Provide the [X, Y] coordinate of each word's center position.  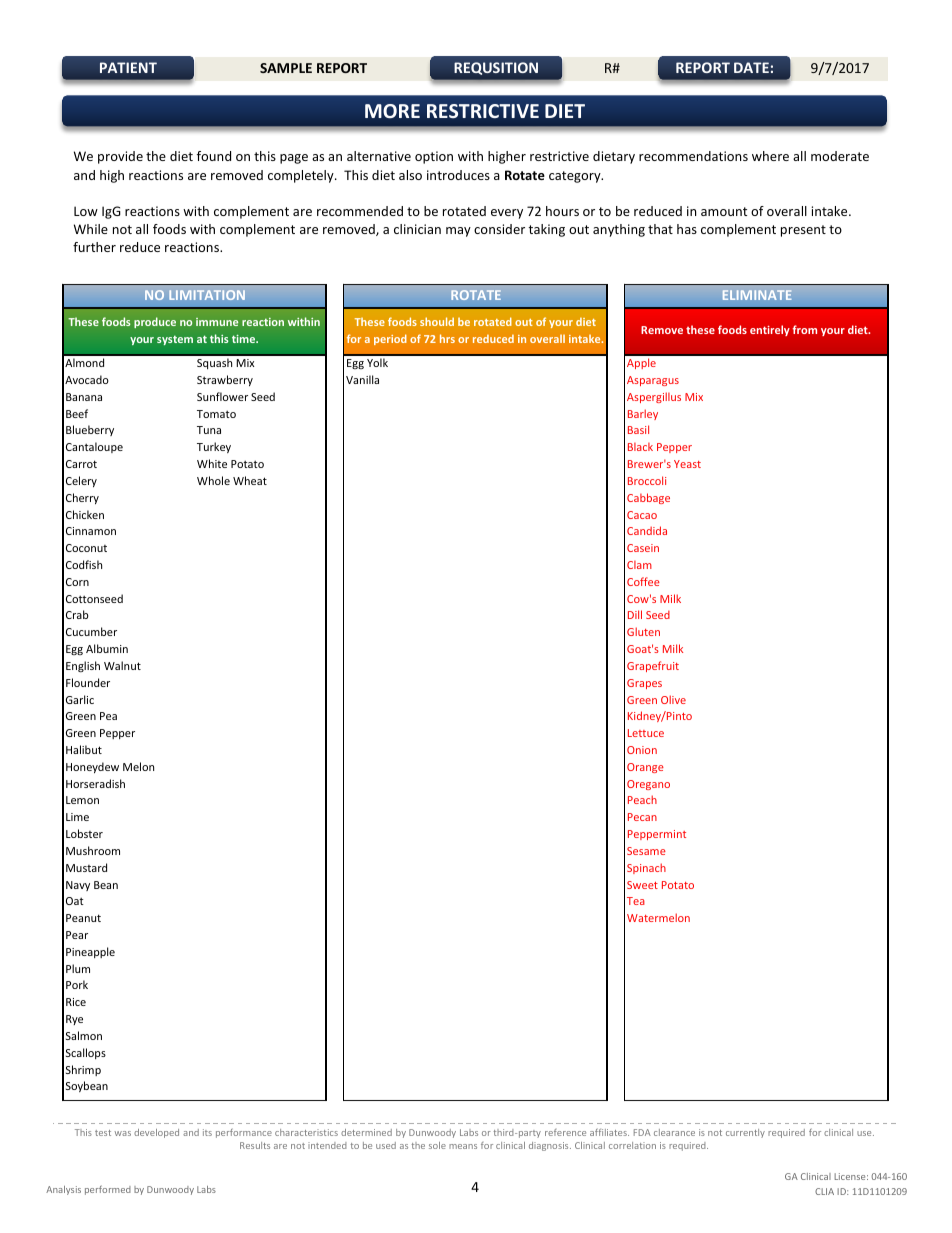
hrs [447, 338]
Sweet [642, 885]
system [175, 340]
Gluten [643, 631]
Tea [636, 901]
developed [156, 1133]
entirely [770, 330]
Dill [635, 614]
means [463, 1146]
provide [120, 157]
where [770, 156]
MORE [392, 111]
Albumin [107, 648]
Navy [78, 886]
